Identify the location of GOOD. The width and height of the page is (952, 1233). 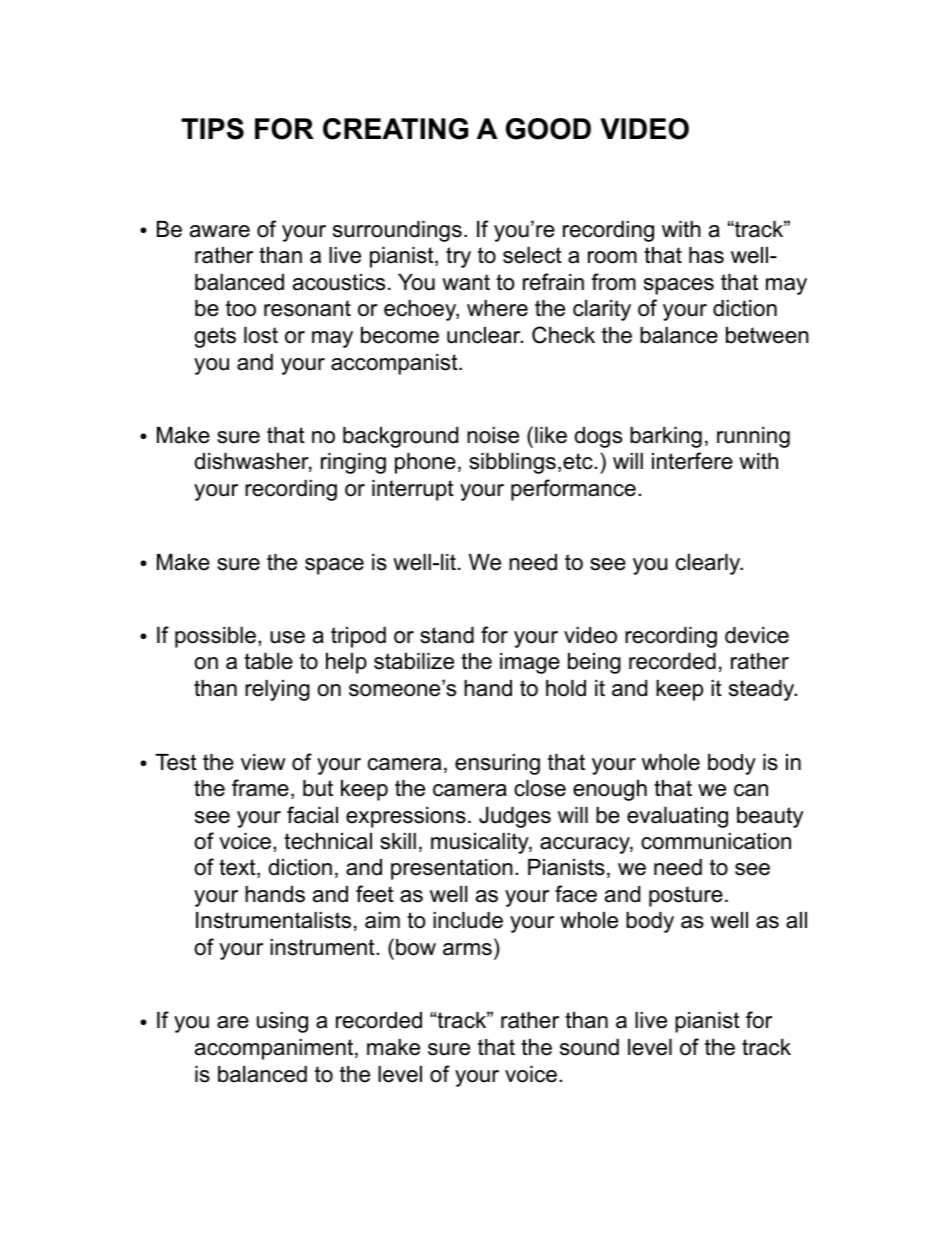
(548, 129).
